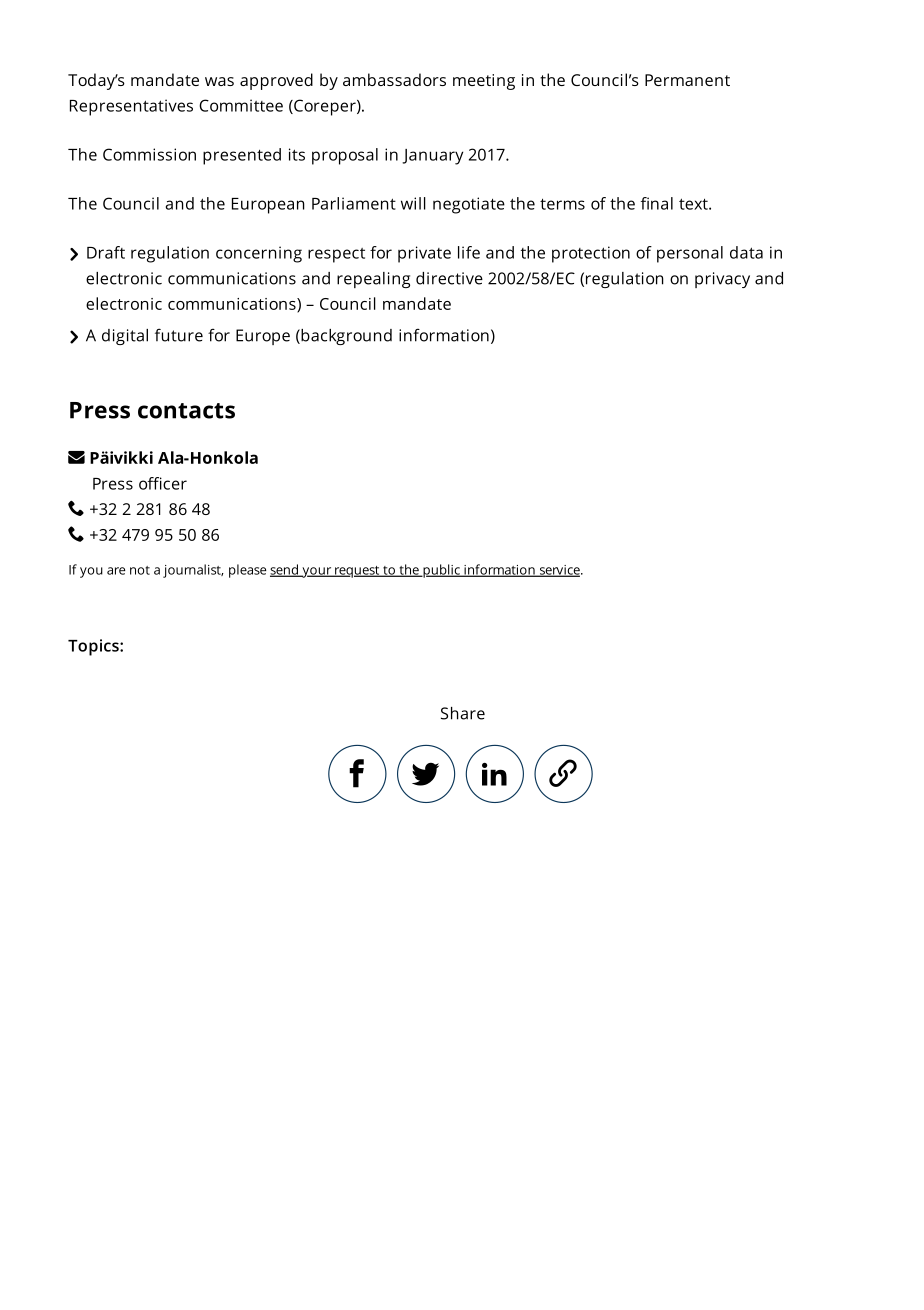 This screenshot has height=1310, width=924. Describe the element at coordinates (687, 80) in the screenshot. I see `Permanent` at that location.
